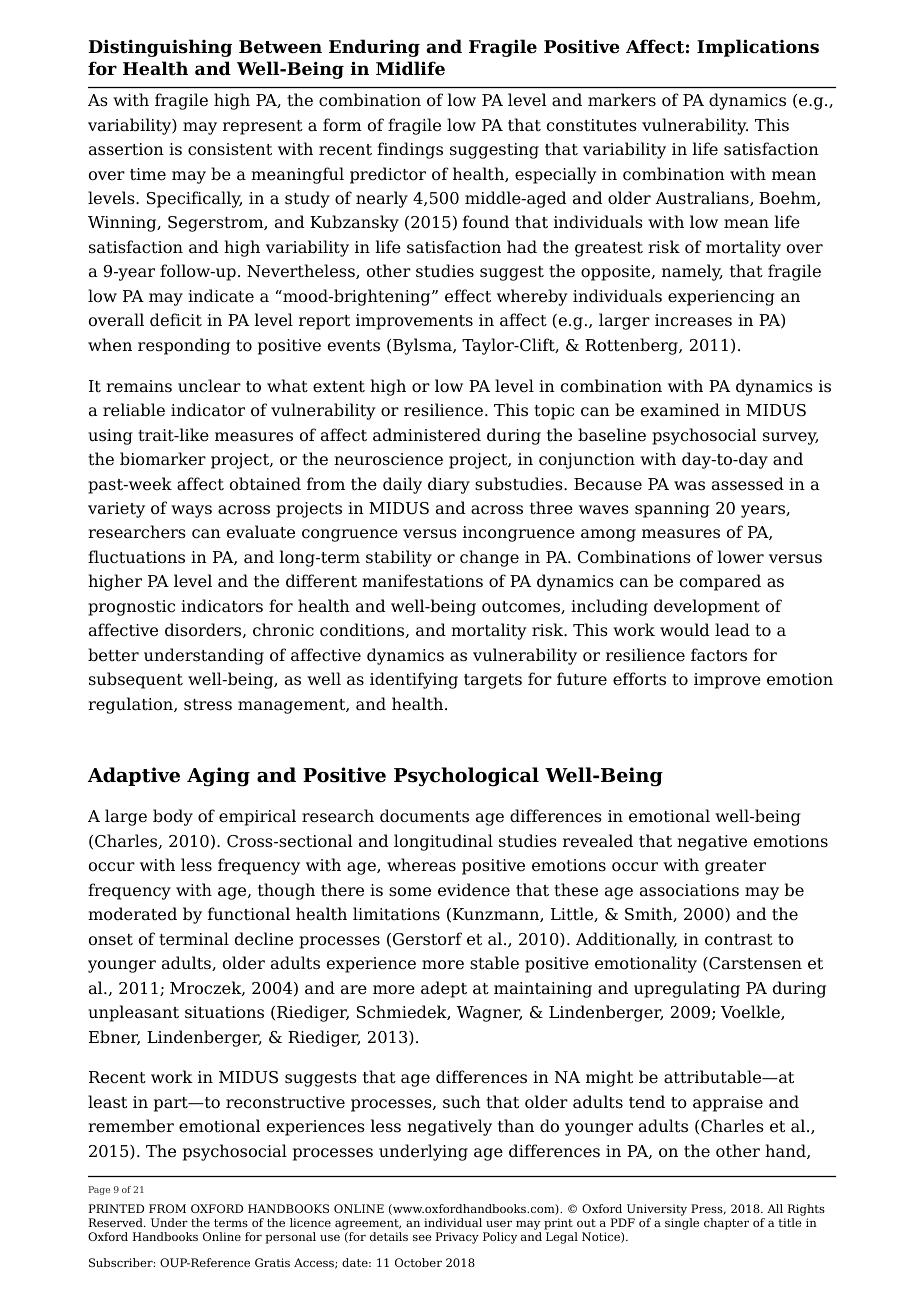 Image resolution: width=924 pixels, height=1308 pixels. I want to click on findings, so click(410, 150).
